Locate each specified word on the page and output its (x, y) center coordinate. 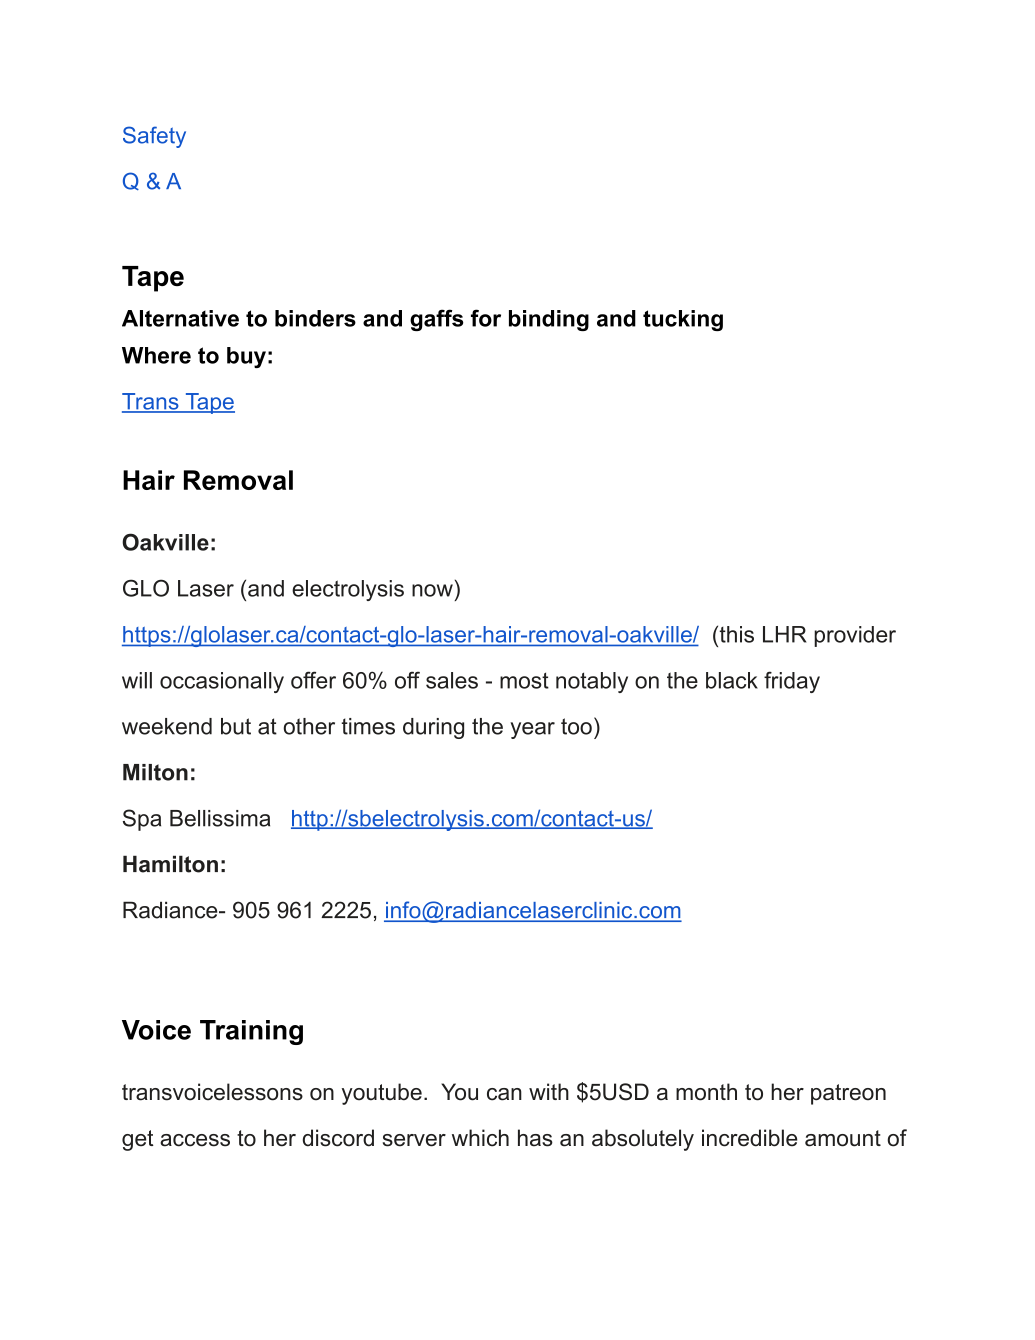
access (195, 1140)
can (504, 1094)
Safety (154, 137)
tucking (683, 320)
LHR (784, 634)
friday (792, 682)
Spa (142, 820)
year (532, 730)
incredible (749, 1138)
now (432, 590)
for (486, 318)
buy (246, 357)
